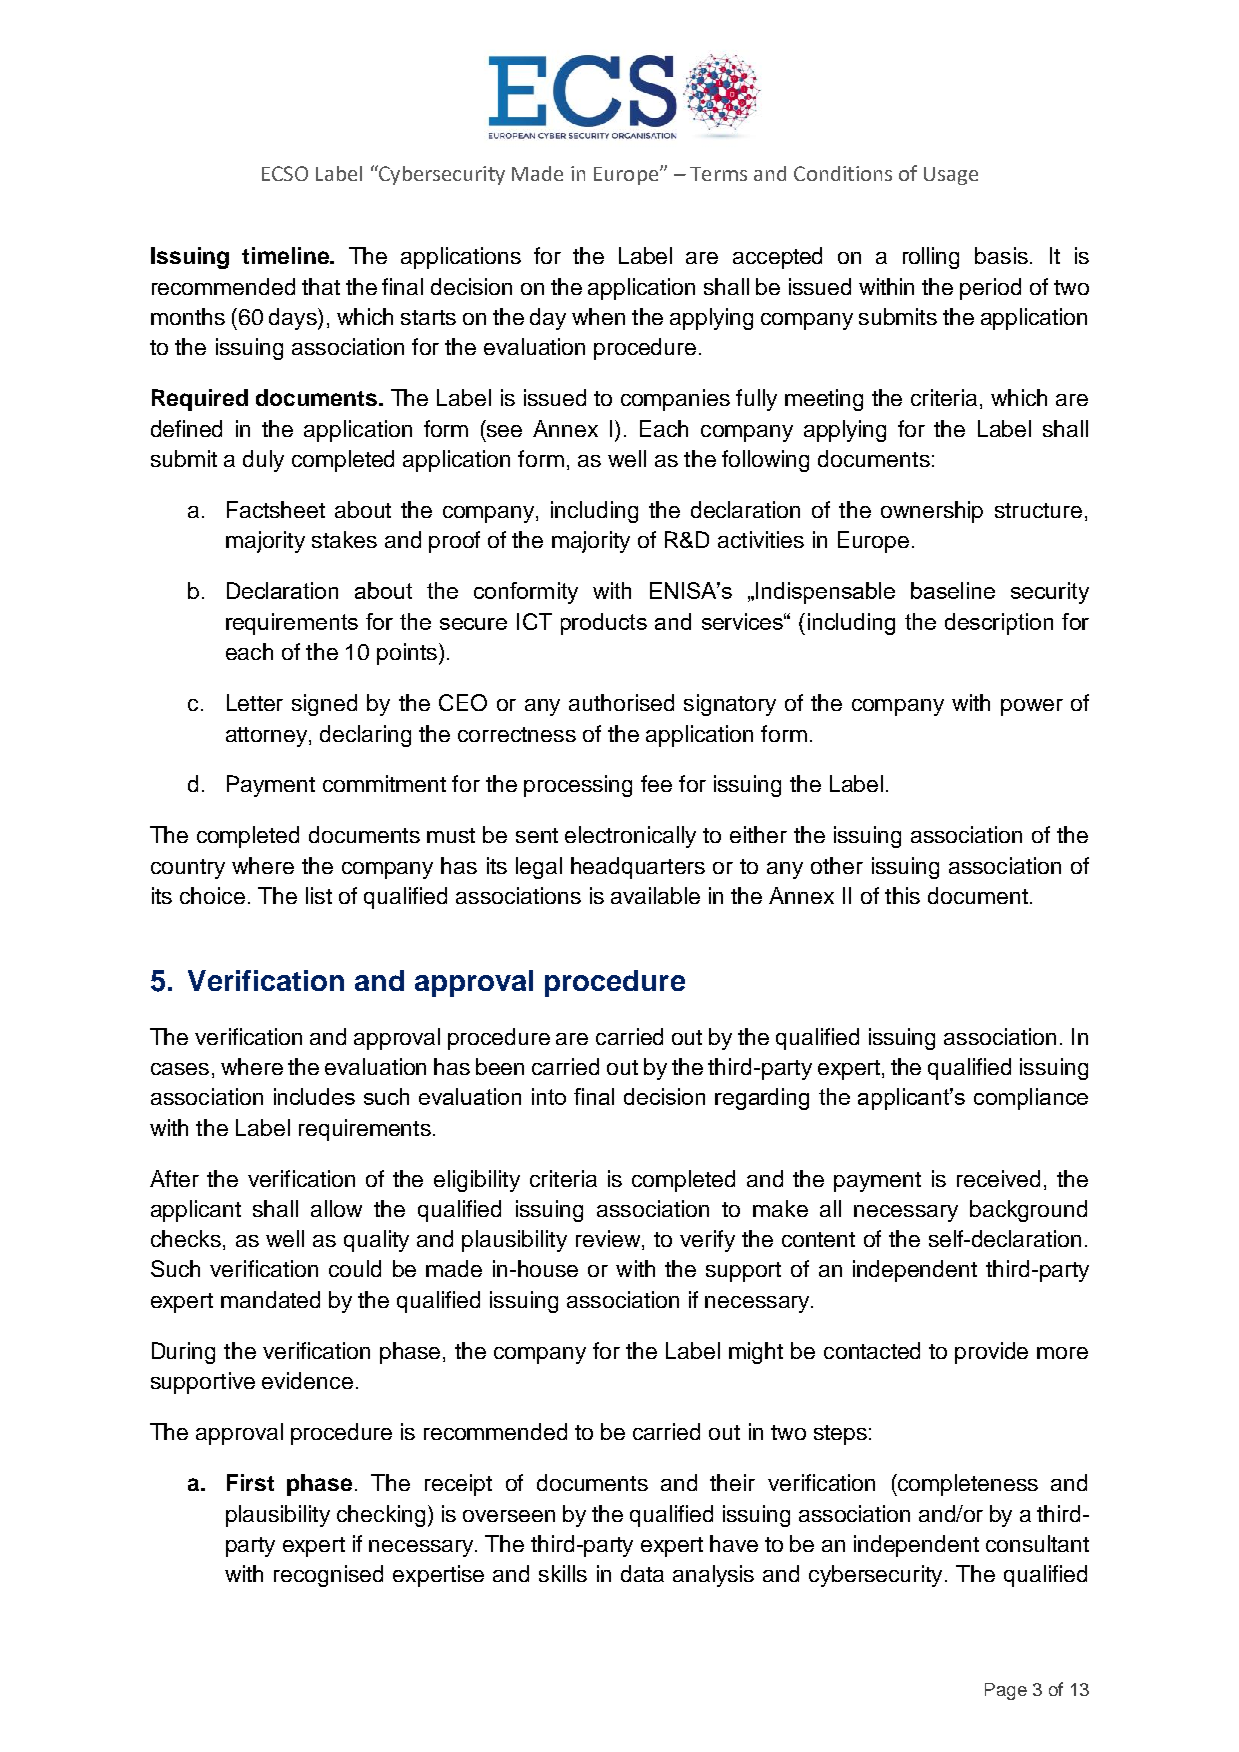 The image size is (1239, 1752). Describe the element at coordinates (951, 176) in the screenshot. I see `Usage` at that location.
